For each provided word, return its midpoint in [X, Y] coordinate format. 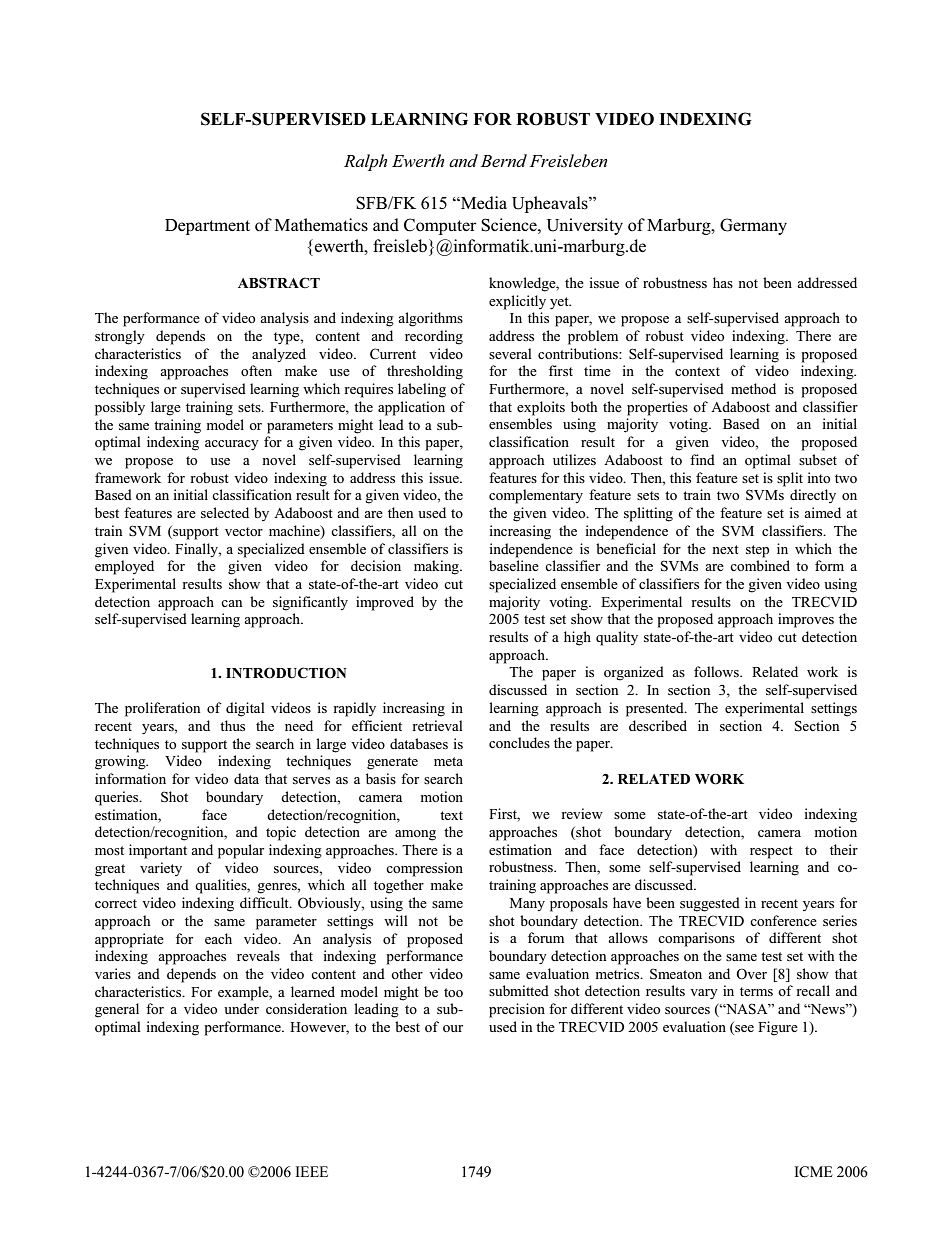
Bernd [504, 160]
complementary [536, 496]
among [415, 835]
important [158, 851]
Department [207, 227]
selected [225, 512]
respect [771, 852]
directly [813, 496]
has [723, 282]
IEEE [312, 1171]
